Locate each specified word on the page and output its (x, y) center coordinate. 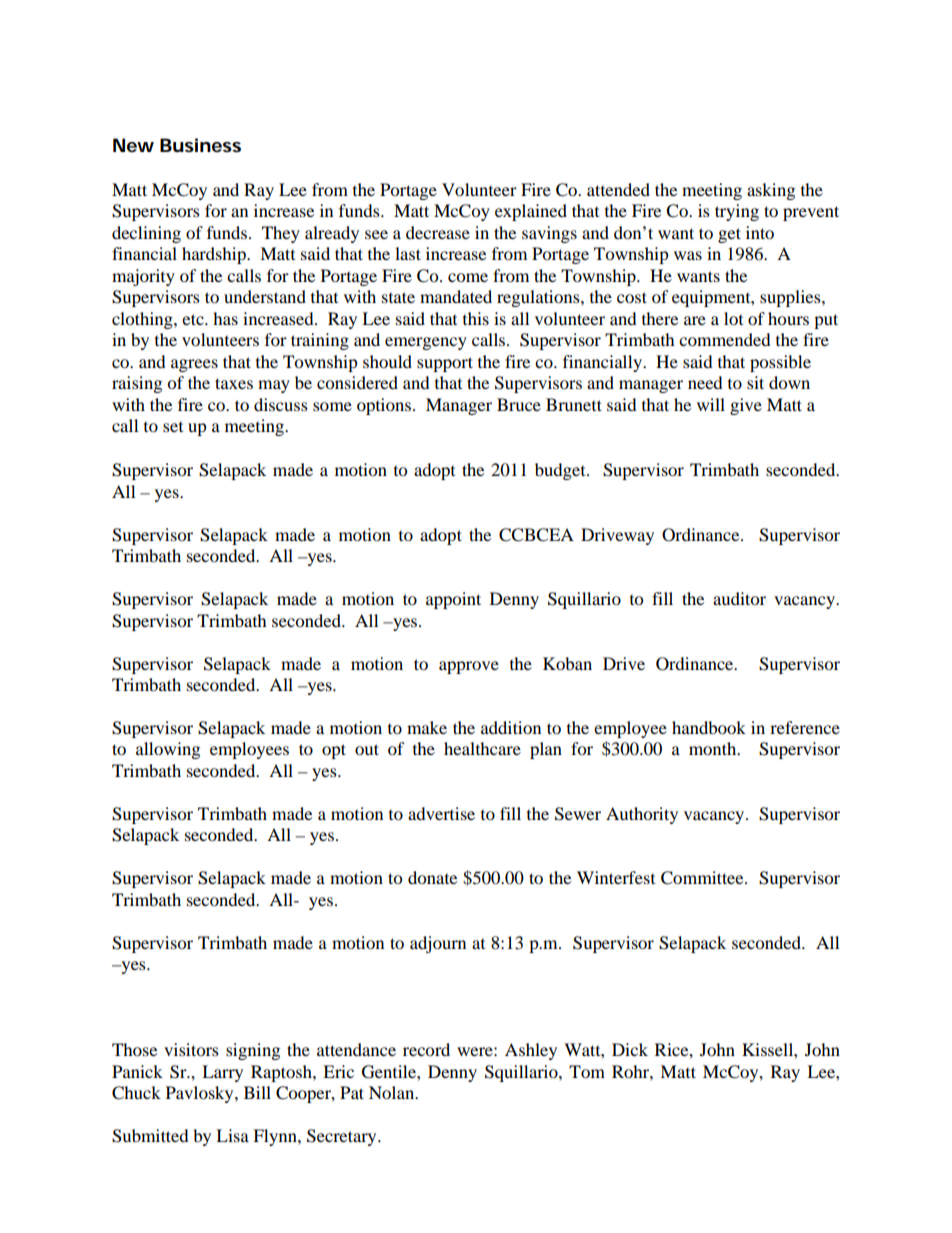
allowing (168, 750)
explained (531, 212)
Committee (703, 878)
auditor (739, 598)
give (746, 406)
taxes (234, 383)
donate (432, 877)
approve (469, 667)
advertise (441, 813)
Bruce (519, 404)
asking (771, 191)
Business (200, 145)
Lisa (232, 1135)
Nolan (393, 1092)
